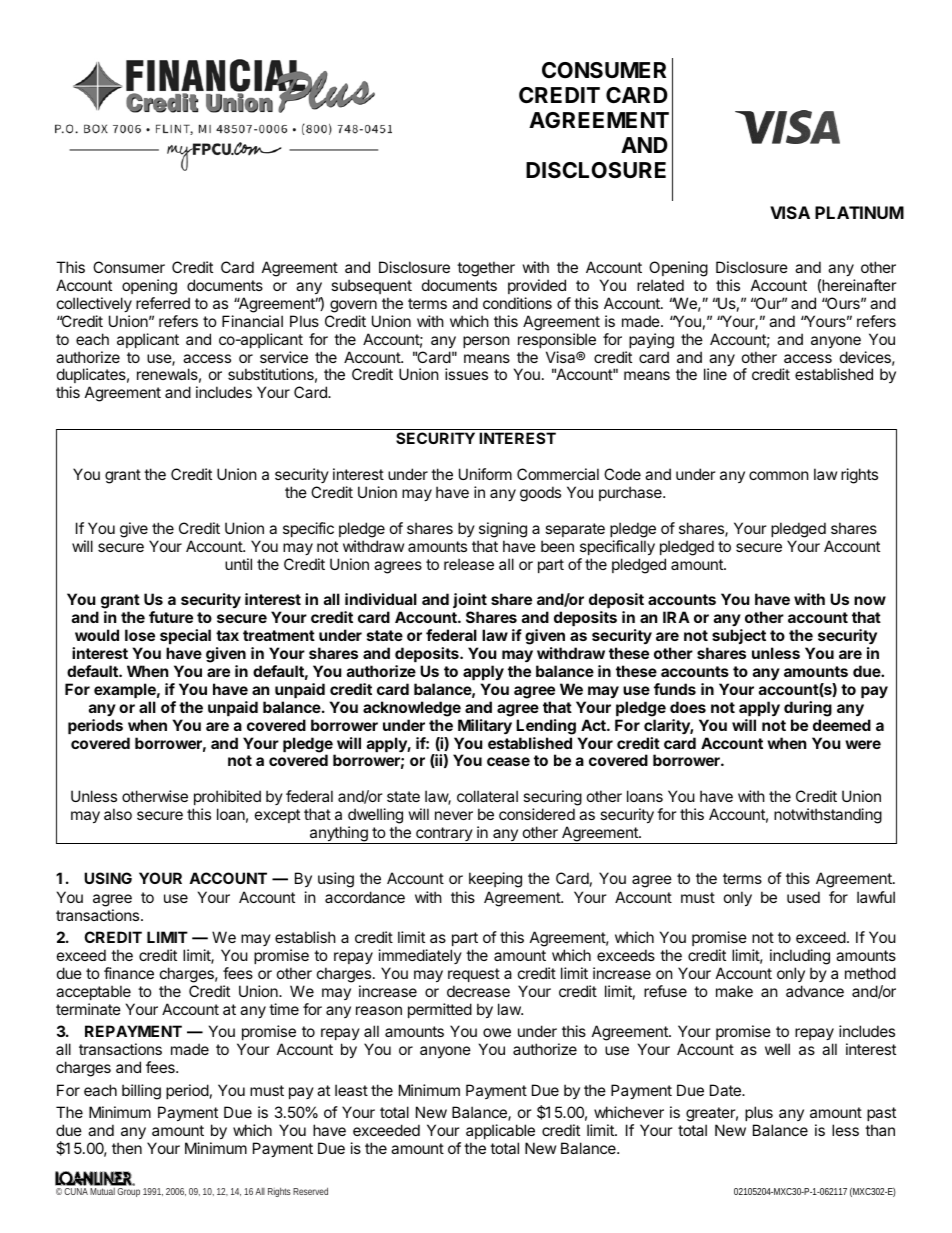  Describe the element at coordinates (185, 636) in the screenshot. I see `special` at that location.
